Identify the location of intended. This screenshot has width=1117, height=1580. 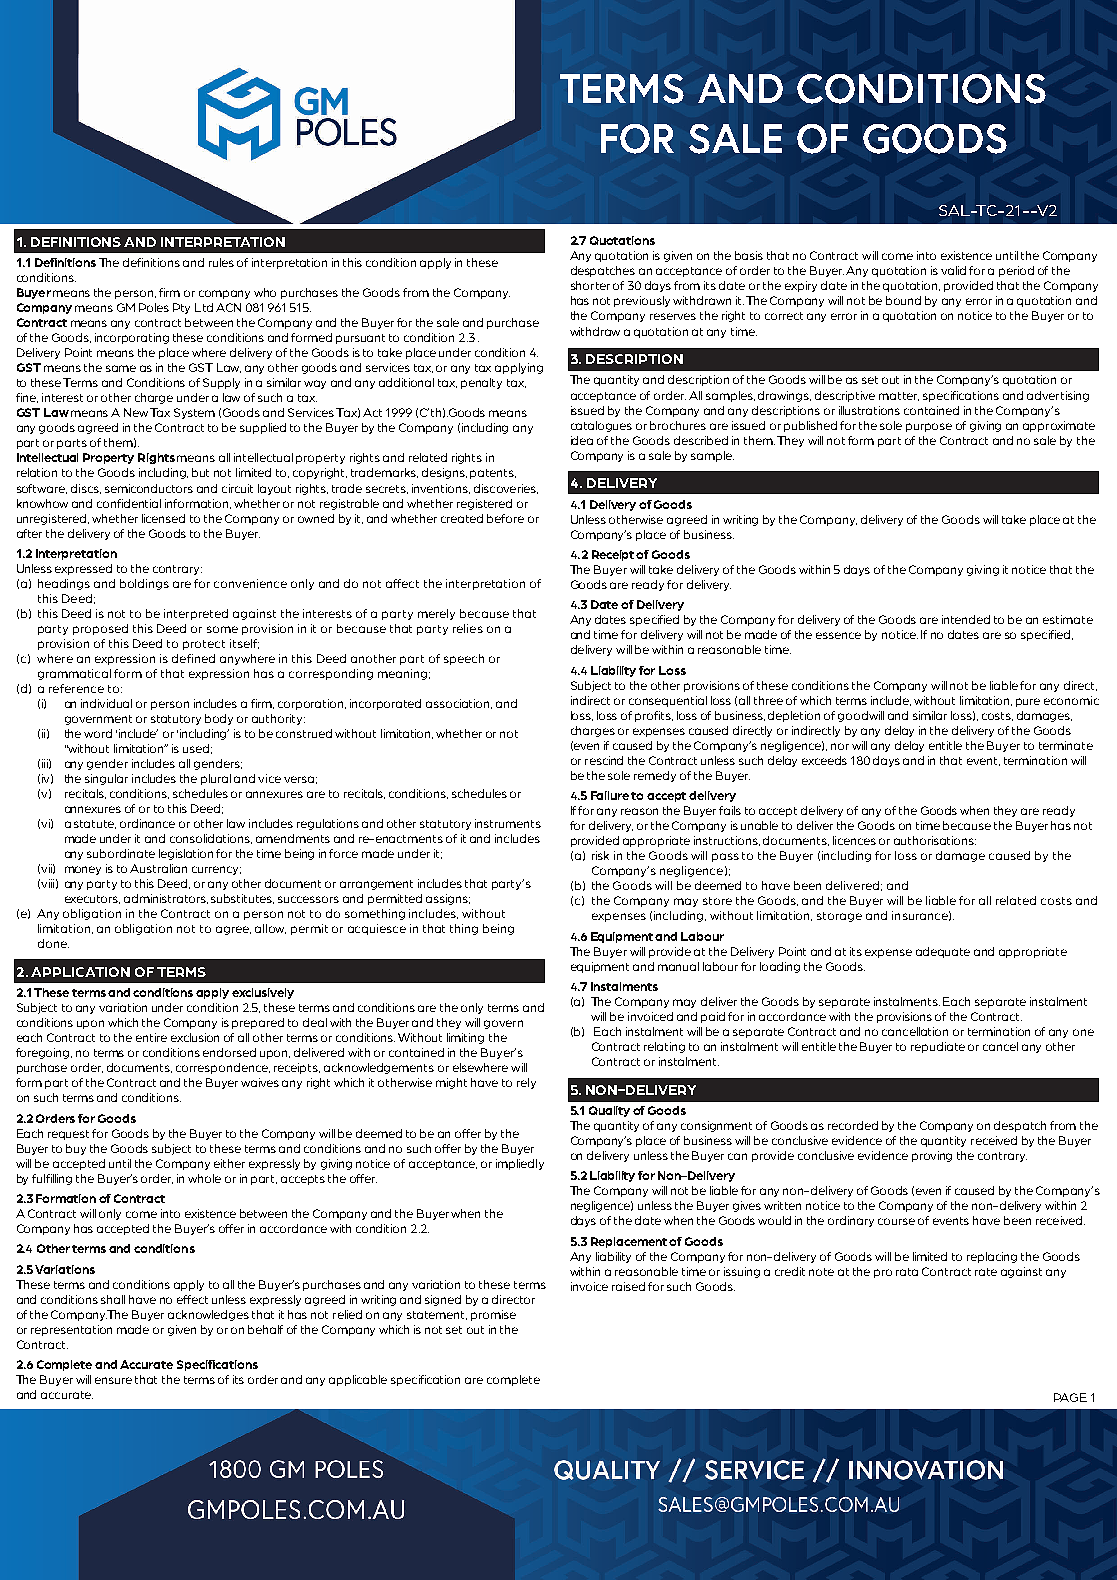
(966, 619).
